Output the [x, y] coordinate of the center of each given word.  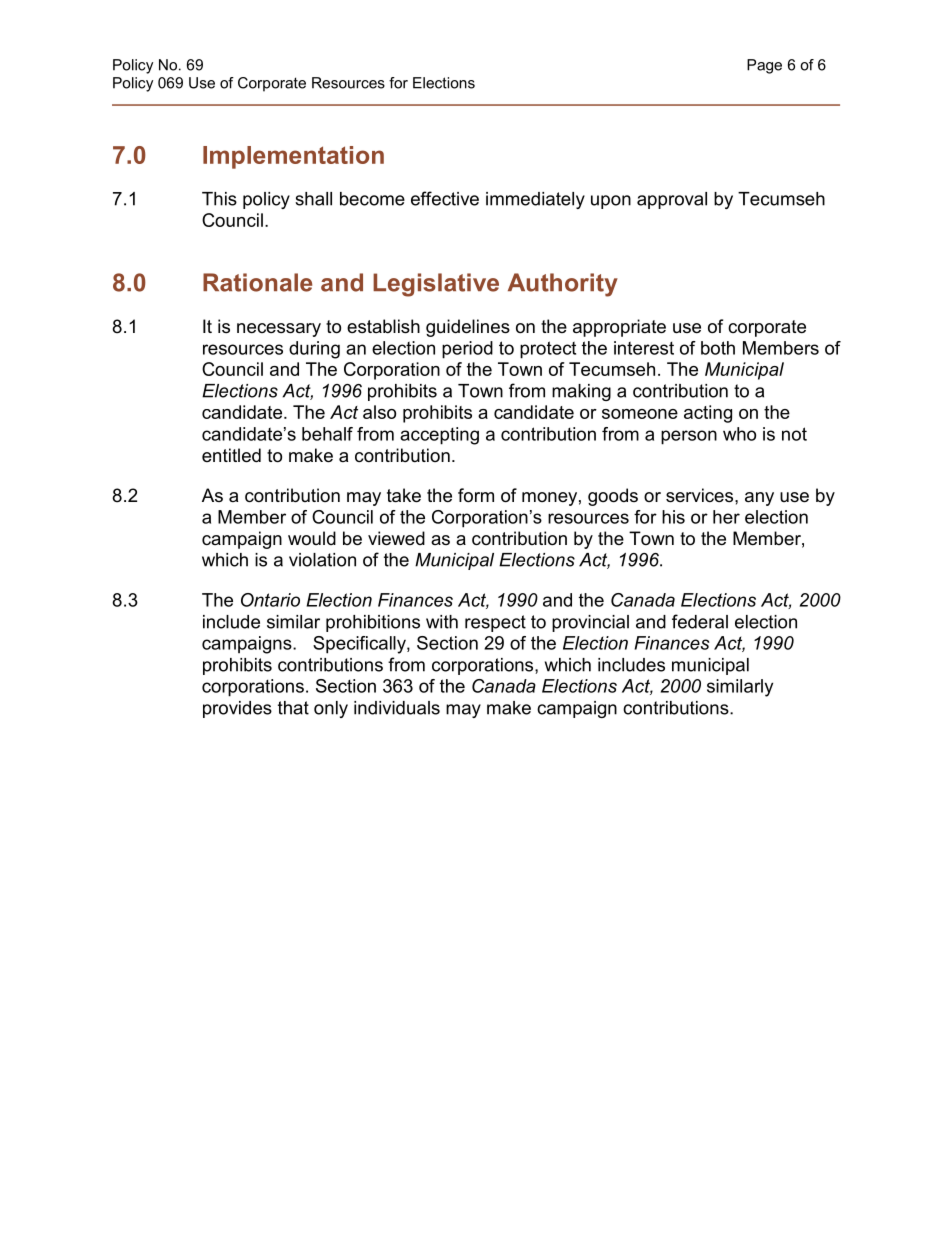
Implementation [293, 157]
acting [708, 414]
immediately [535, 200]
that [293, 708]
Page [764, 66]
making [581, 392]
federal [700, 621]
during [314, 350]
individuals [397, 708]
